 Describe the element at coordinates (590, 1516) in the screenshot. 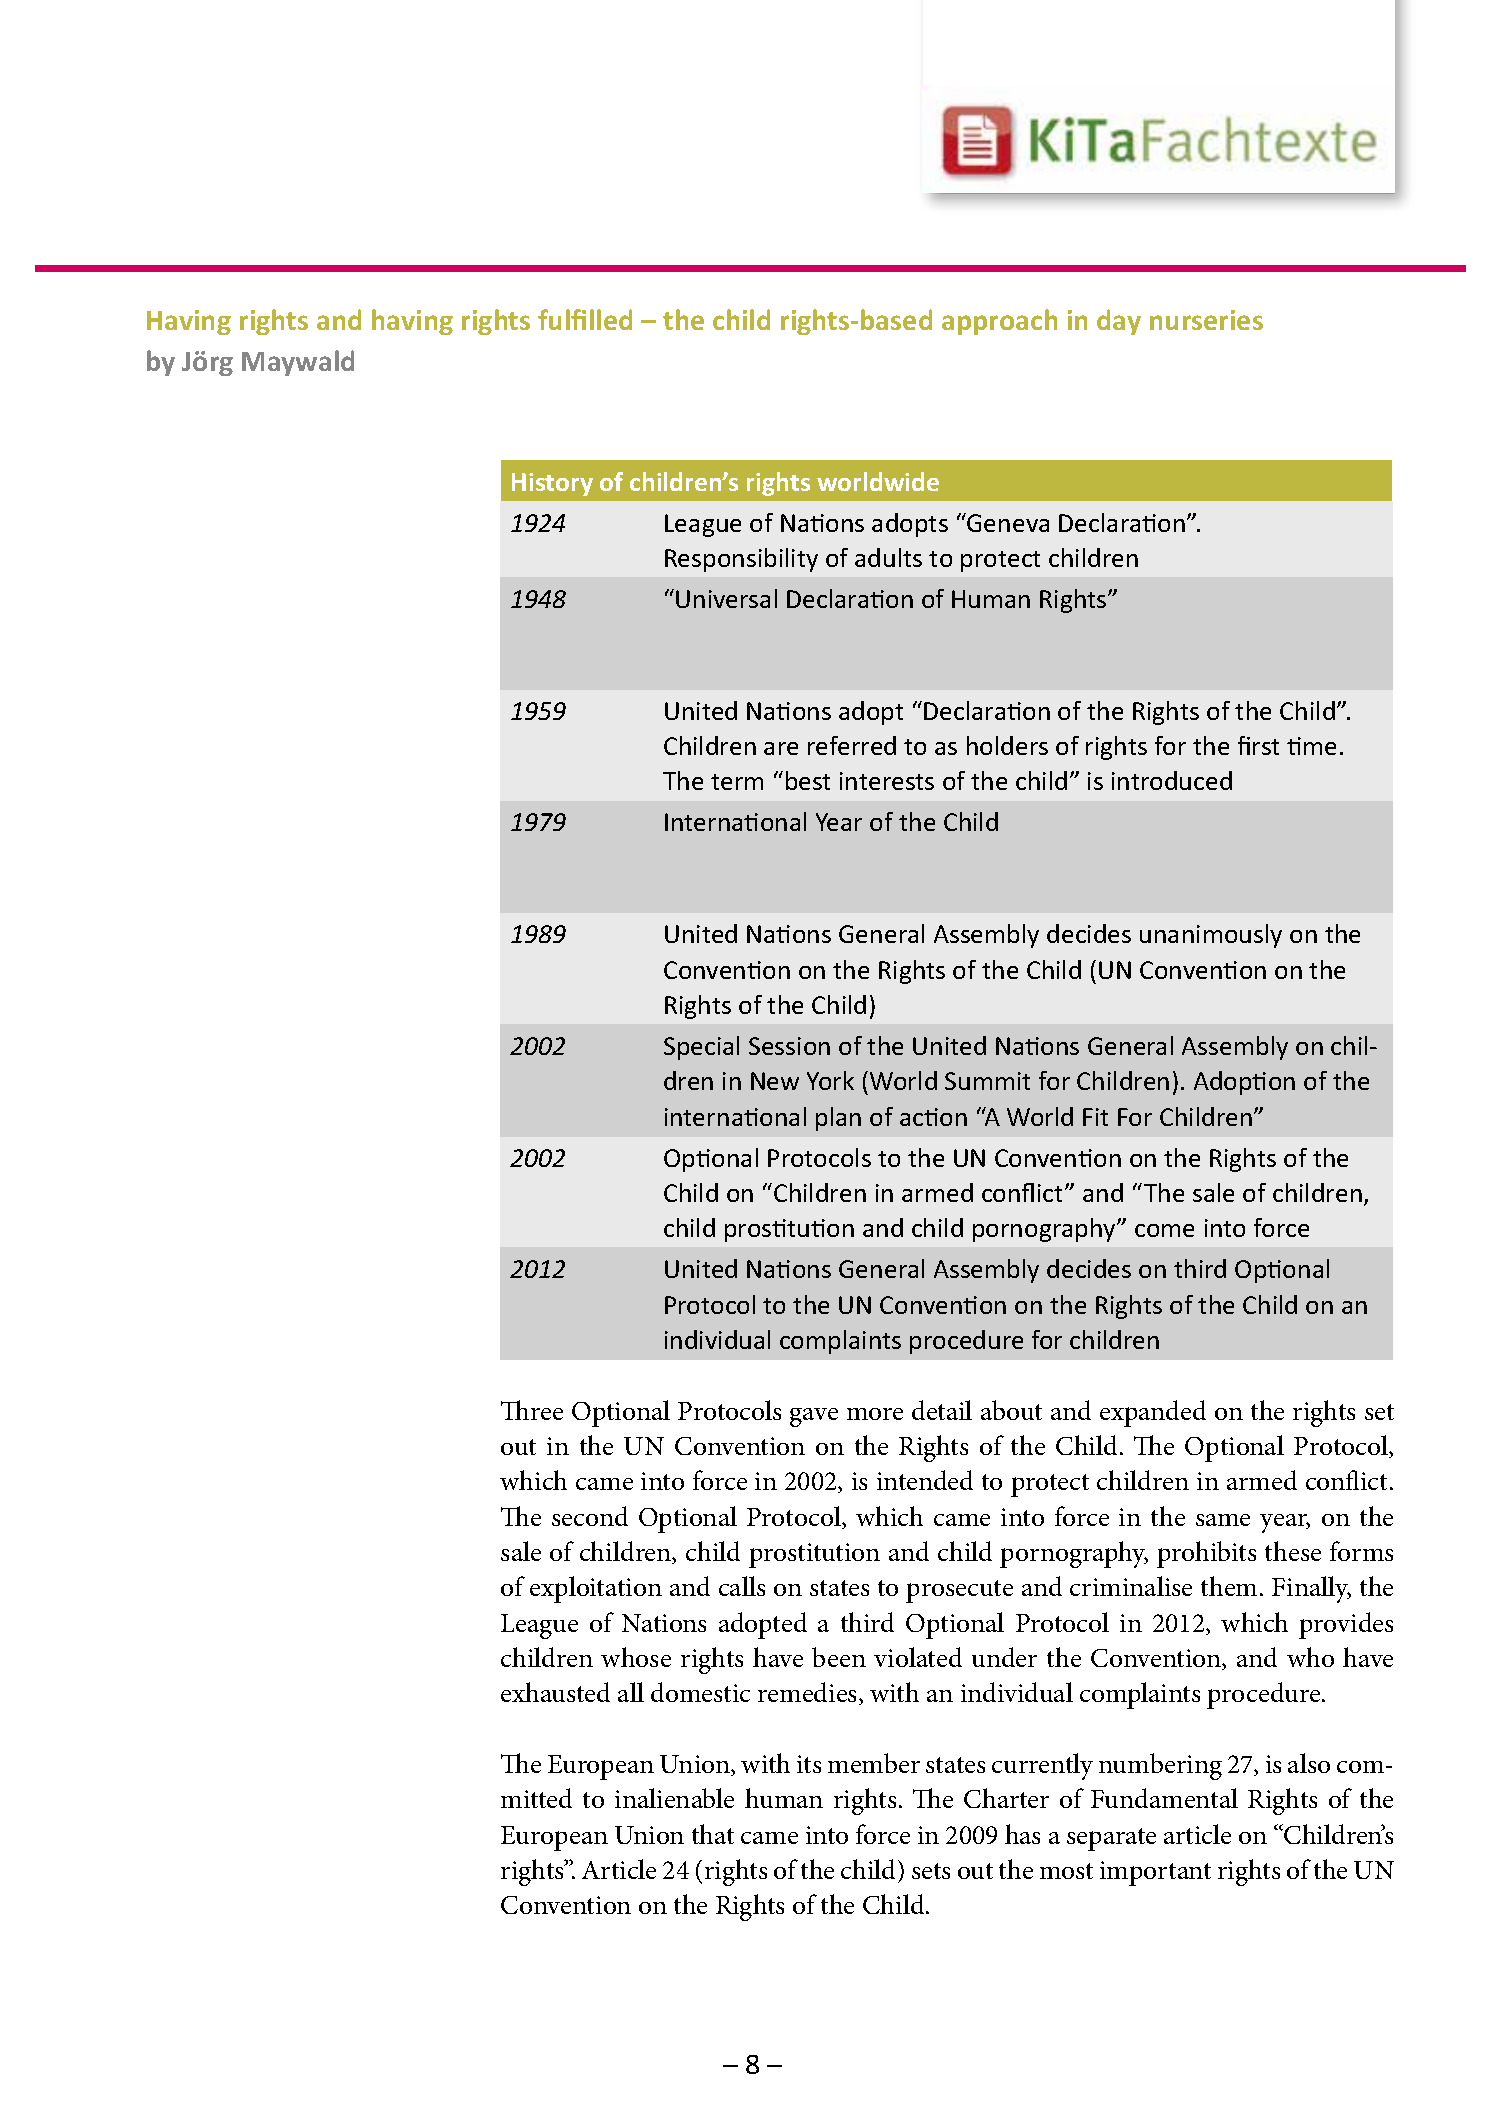

I see `second` at that location.
